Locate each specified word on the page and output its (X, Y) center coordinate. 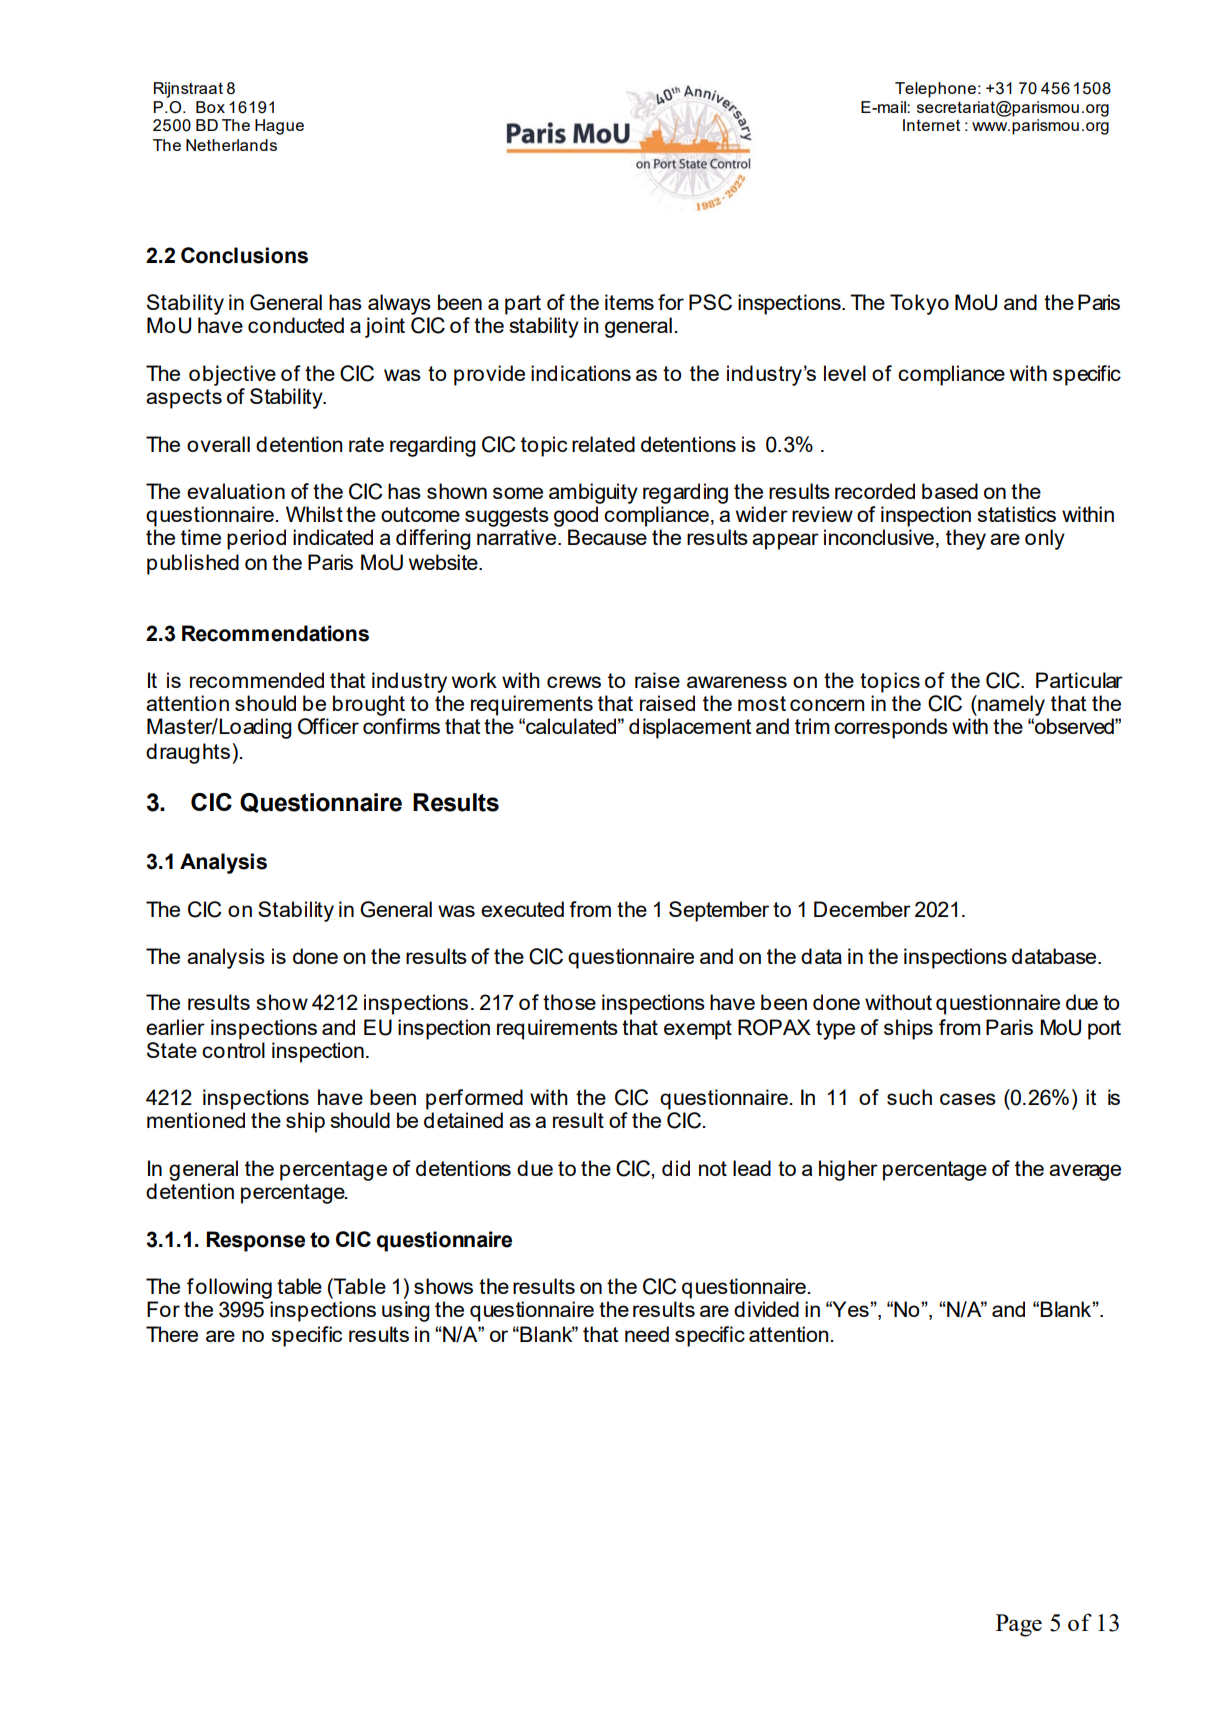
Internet (931, 125)
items (629, 302)
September (719, 911)
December (862, 909)
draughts (188, 753)
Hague (279, 127)
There (172, 1334)
